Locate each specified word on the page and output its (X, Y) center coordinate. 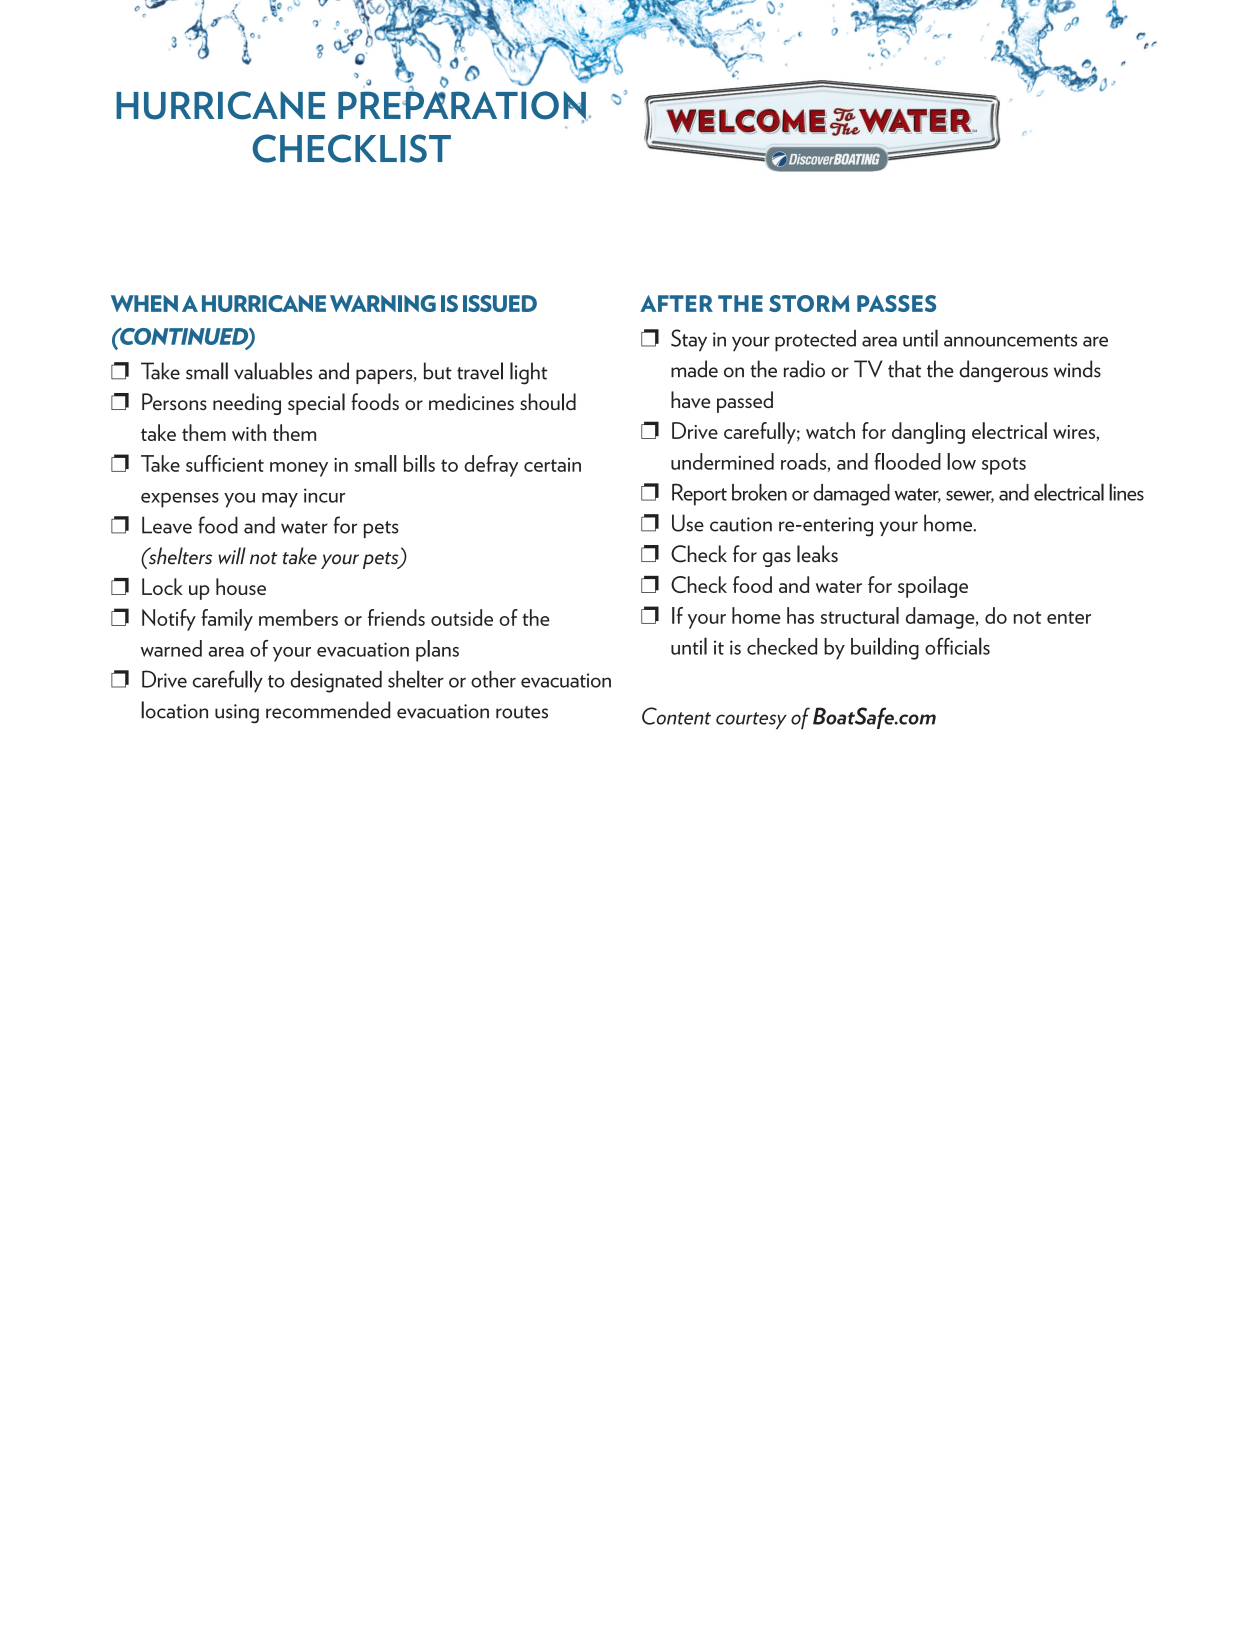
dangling (928, 433)
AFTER (676, 303)
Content (676, 716)
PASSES (896, 303)
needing (247, 404)
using (237, 714)
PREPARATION (463, 105)
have (690, 399)
